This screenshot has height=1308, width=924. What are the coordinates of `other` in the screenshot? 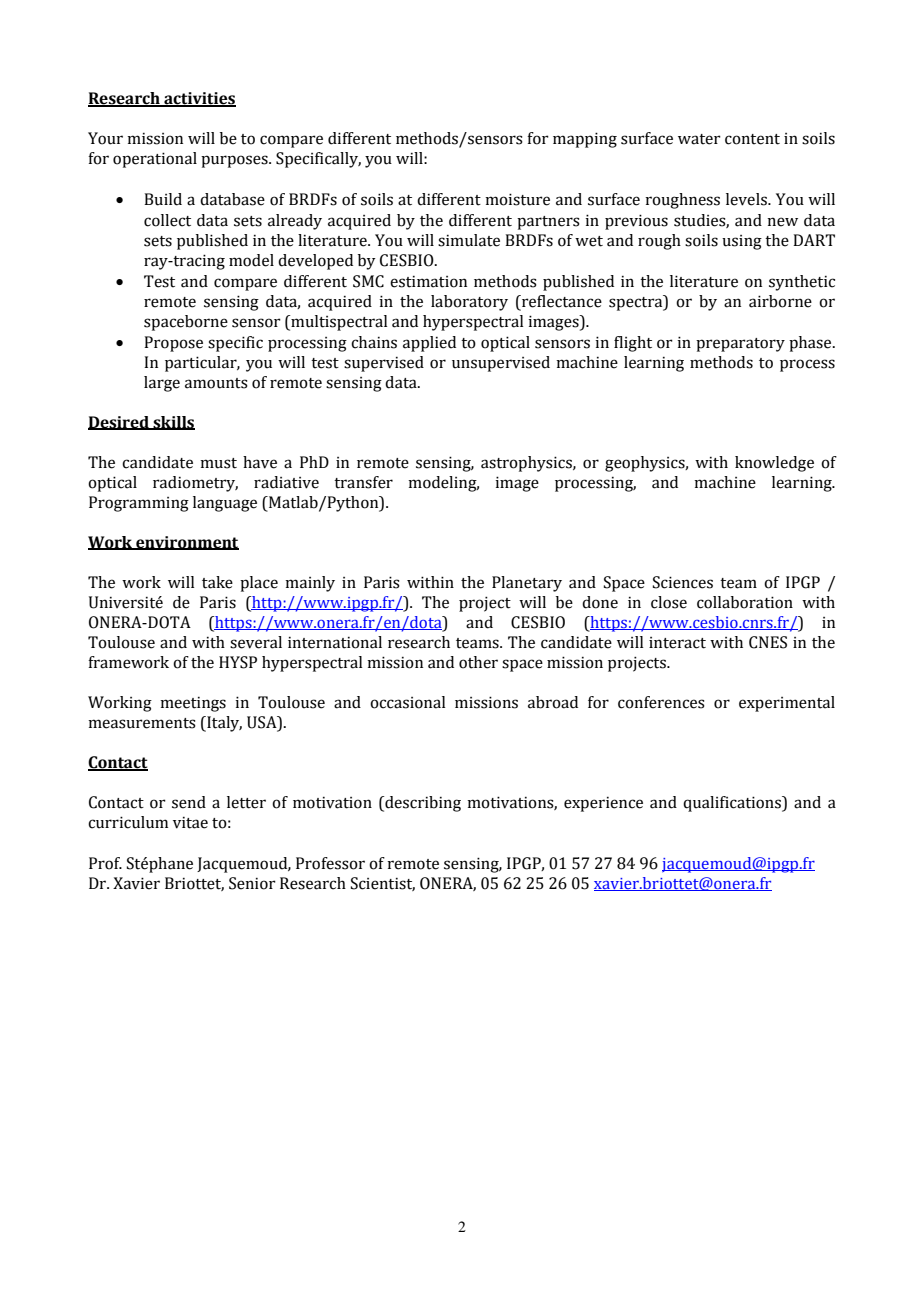 It's located at (478, 662).
